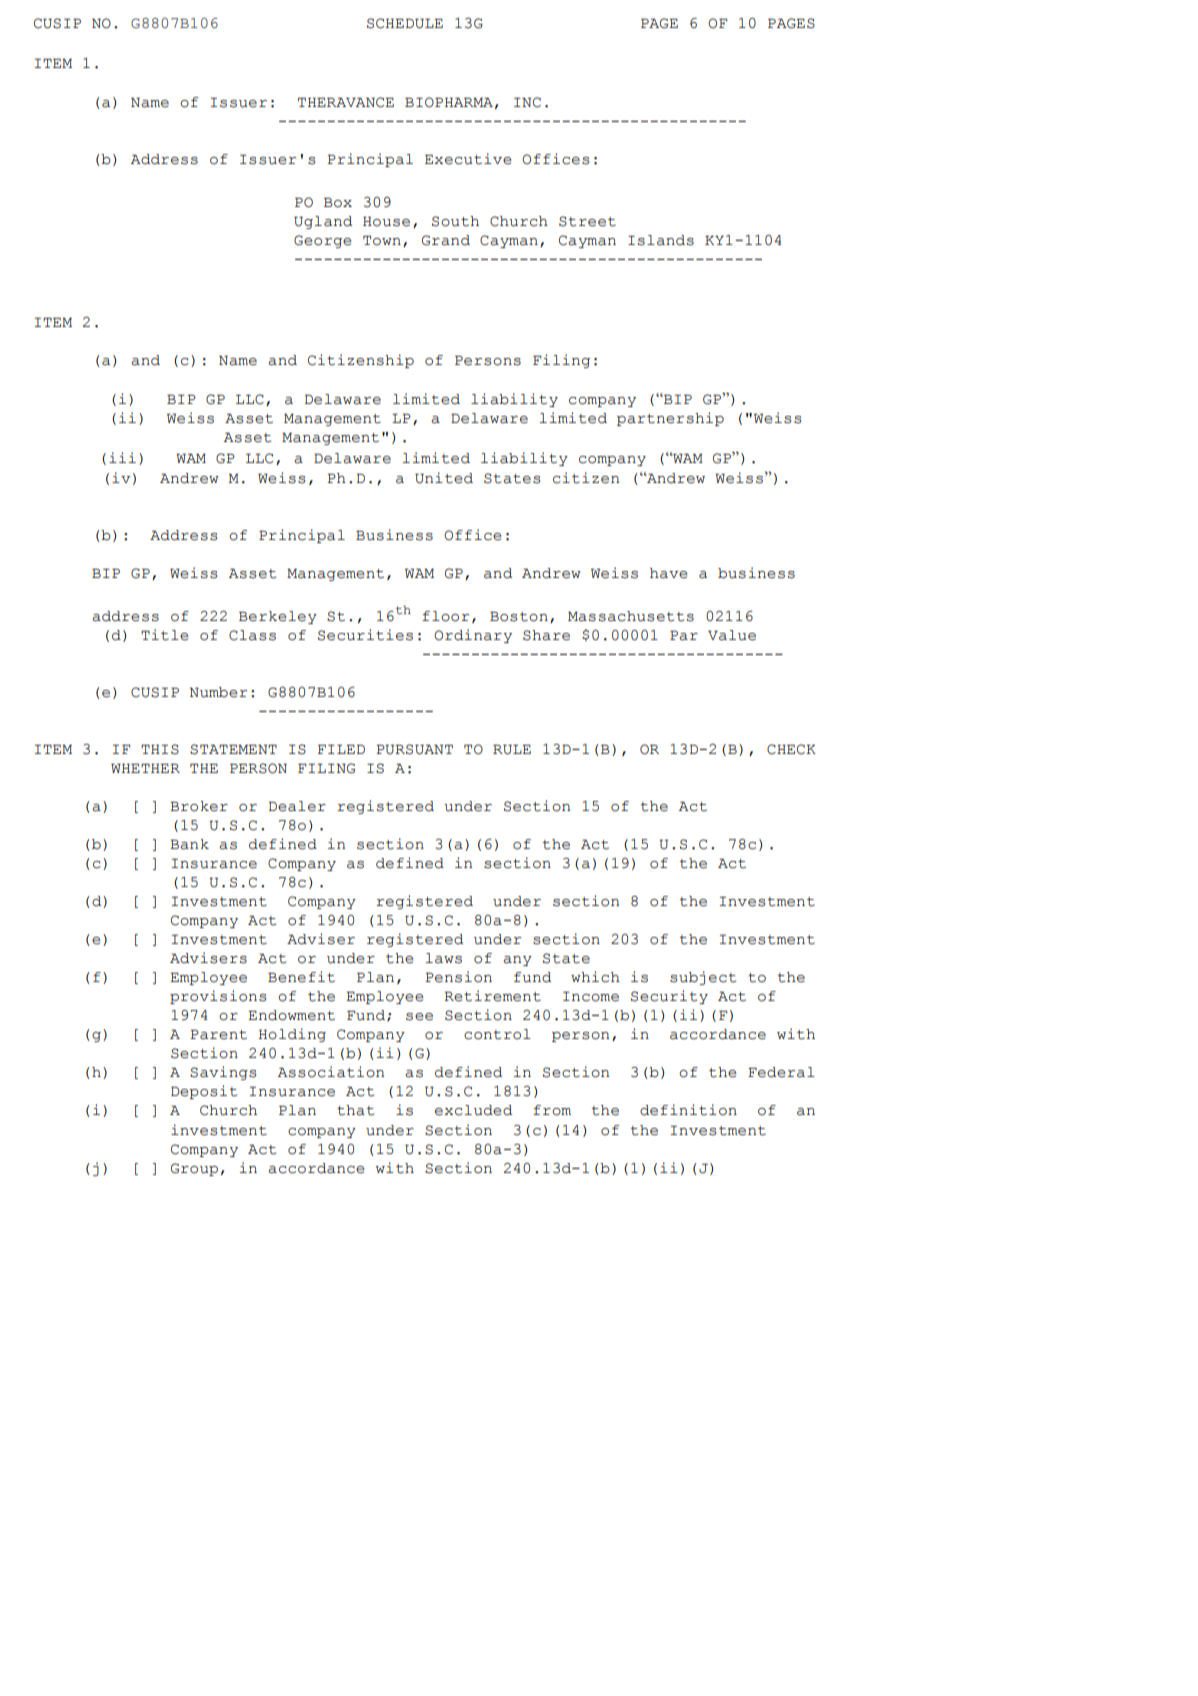  Describe the element at coordinates (587, 221) in the document. I see `Street` at that location.
